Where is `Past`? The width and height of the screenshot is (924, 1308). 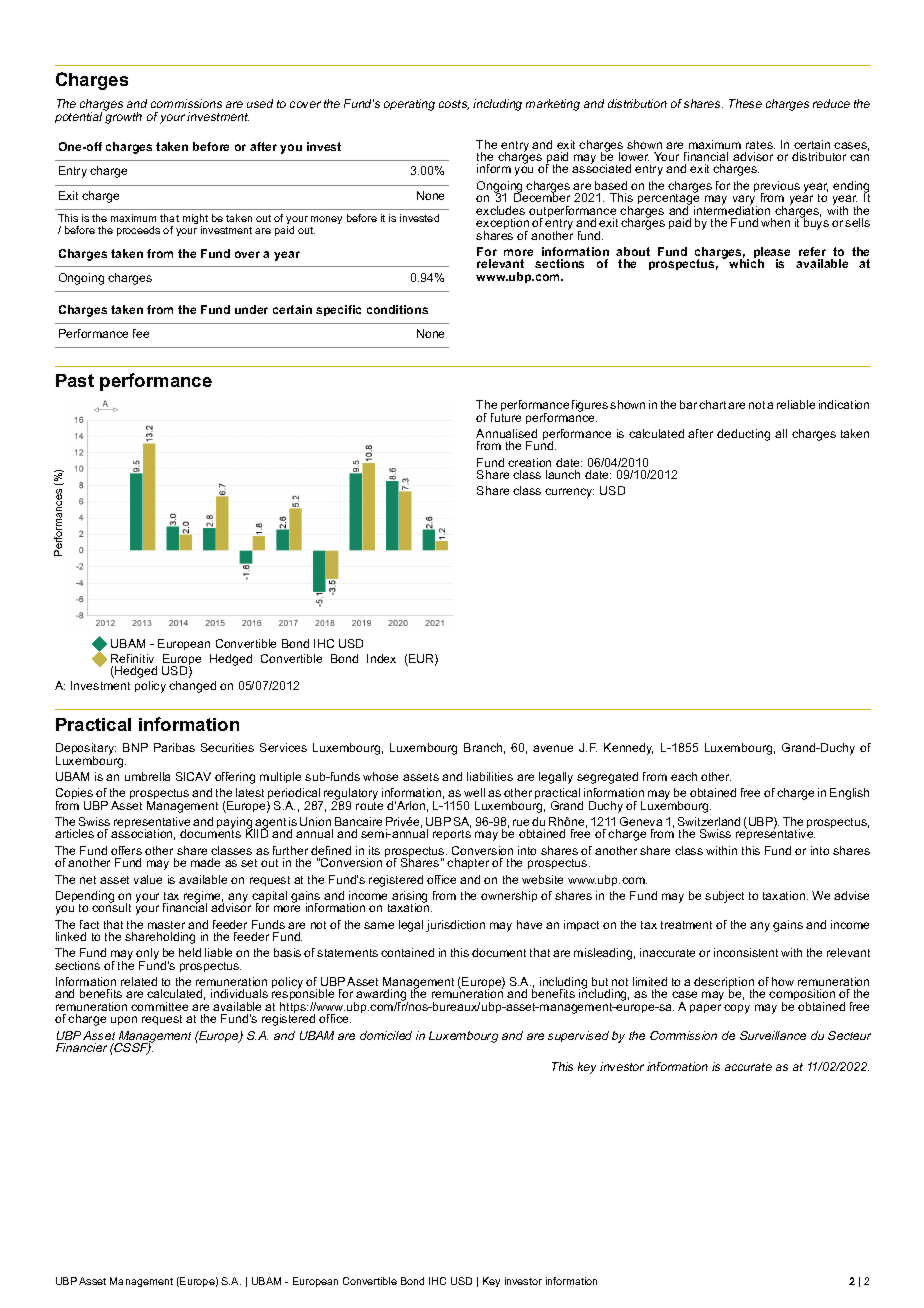
Past is located at coordinates (75, 380).
